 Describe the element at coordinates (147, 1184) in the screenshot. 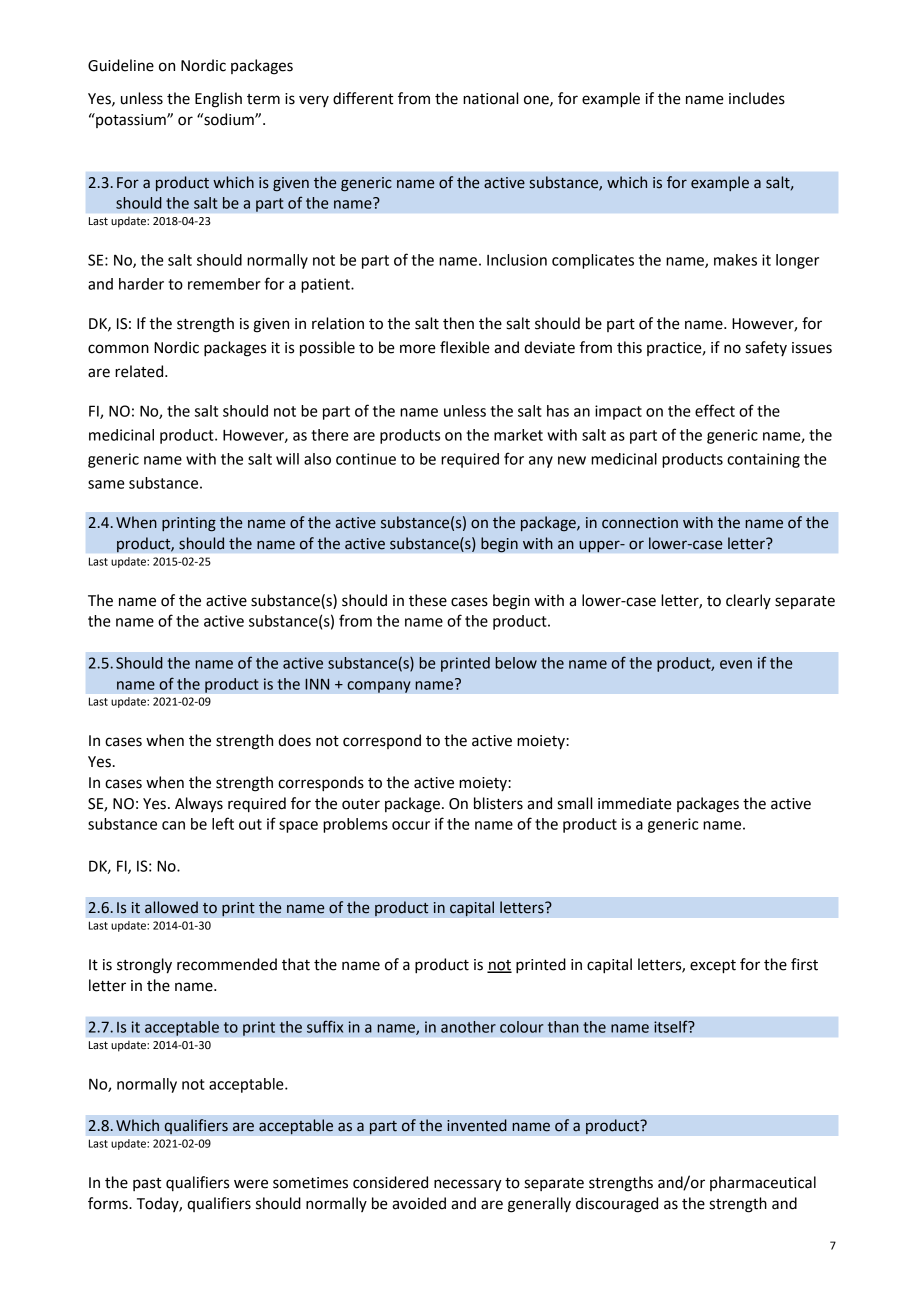

I see `past` at that location.
